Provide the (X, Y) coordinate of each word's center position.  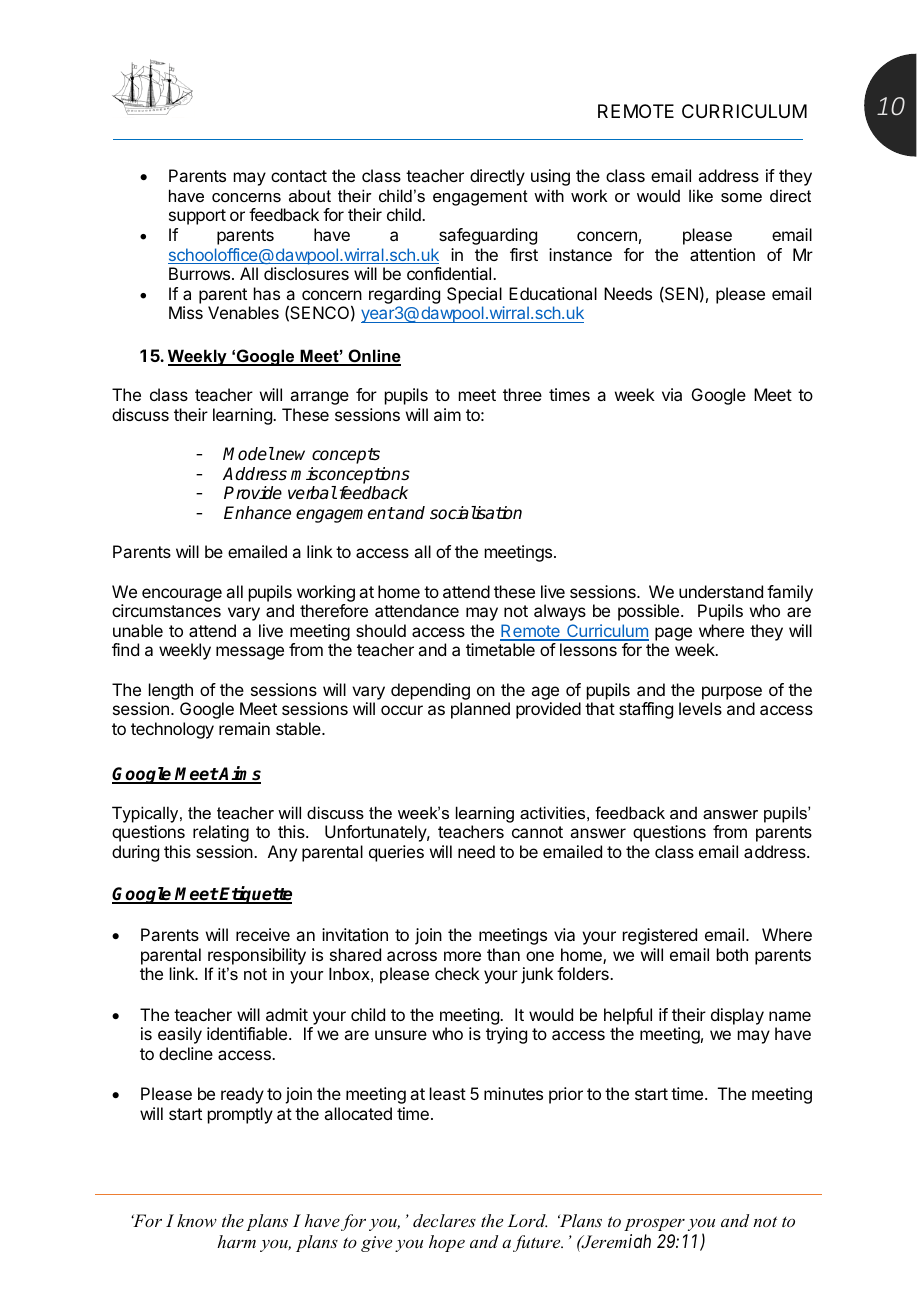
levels (700, 708)
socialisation (476, 513)
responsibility (257, 956)
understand (721, 591)
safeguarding (488, 236)
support (197, 217)
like (701, 195)
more (462, 956)
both (732, 954)
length (170, 693)
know (197, 1220)
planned (480, 710)
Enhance (257, 513)
